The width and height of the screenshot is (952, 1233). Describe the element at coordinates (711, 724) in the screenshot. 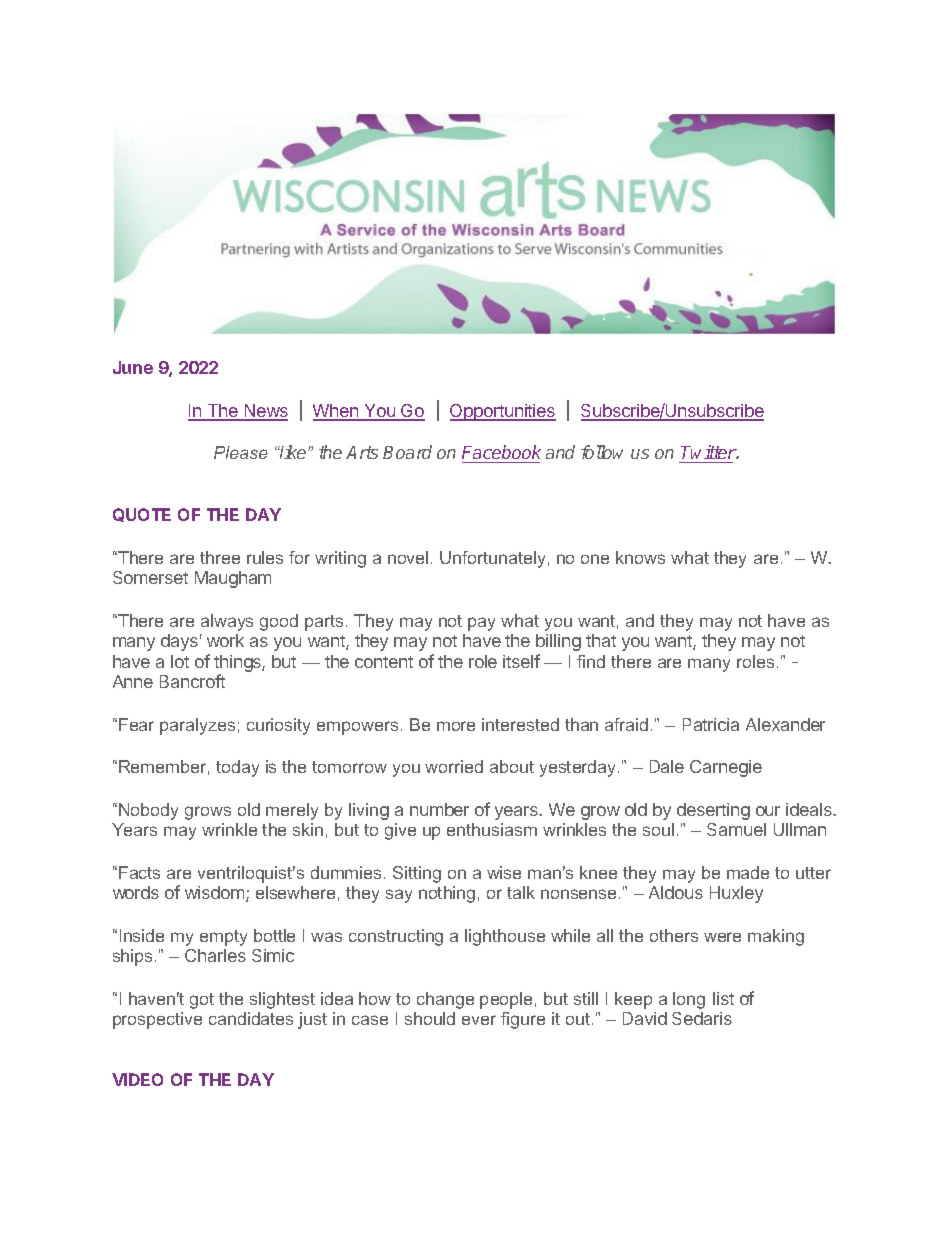

I see `Patricia` at that location.
